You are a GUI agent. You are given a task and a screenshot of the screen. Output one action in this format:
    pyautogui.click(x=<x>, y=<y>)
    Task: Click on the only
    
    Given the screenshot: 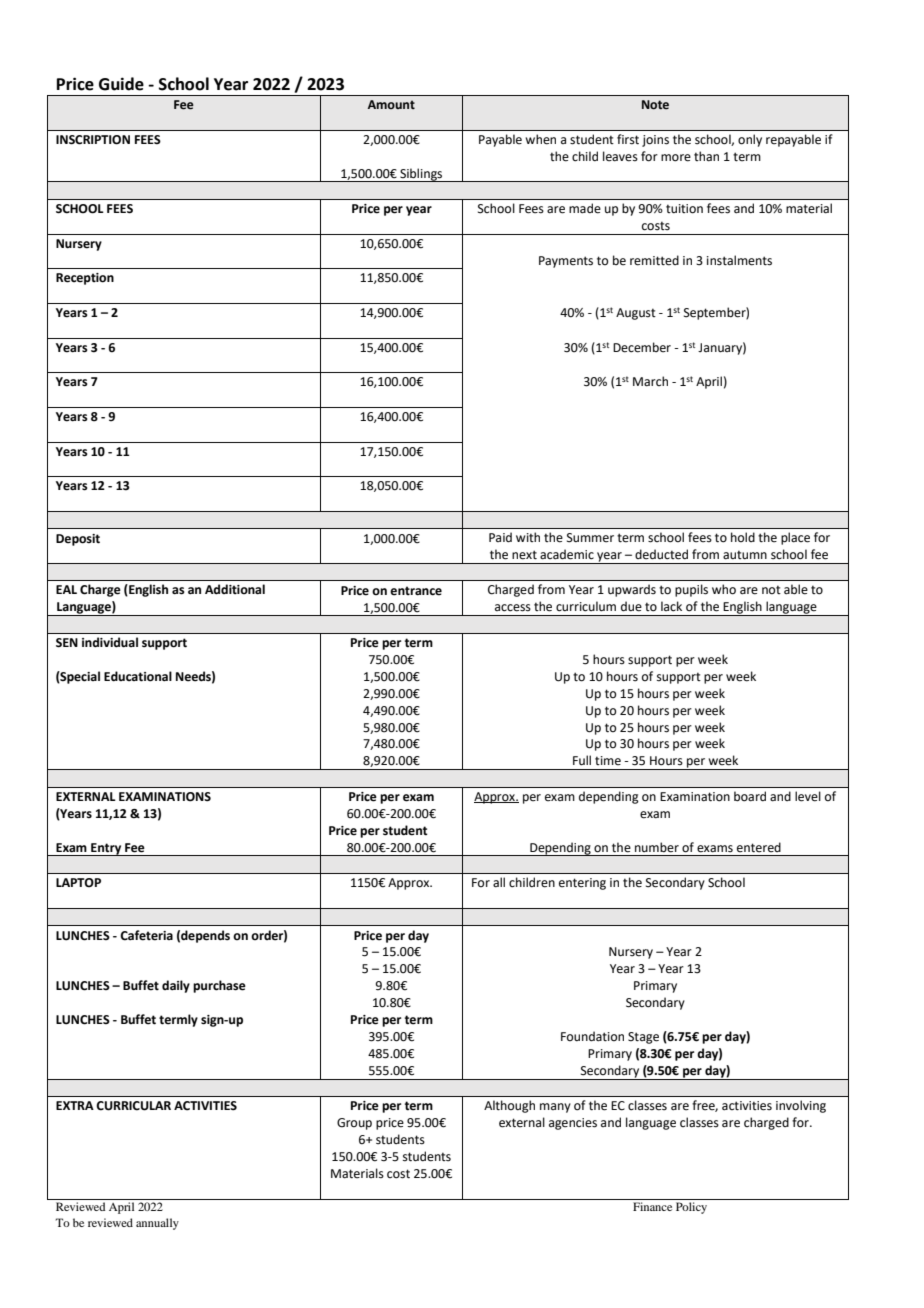 What is the action you would take?
    pyautogui.click(x=750, y=140)
